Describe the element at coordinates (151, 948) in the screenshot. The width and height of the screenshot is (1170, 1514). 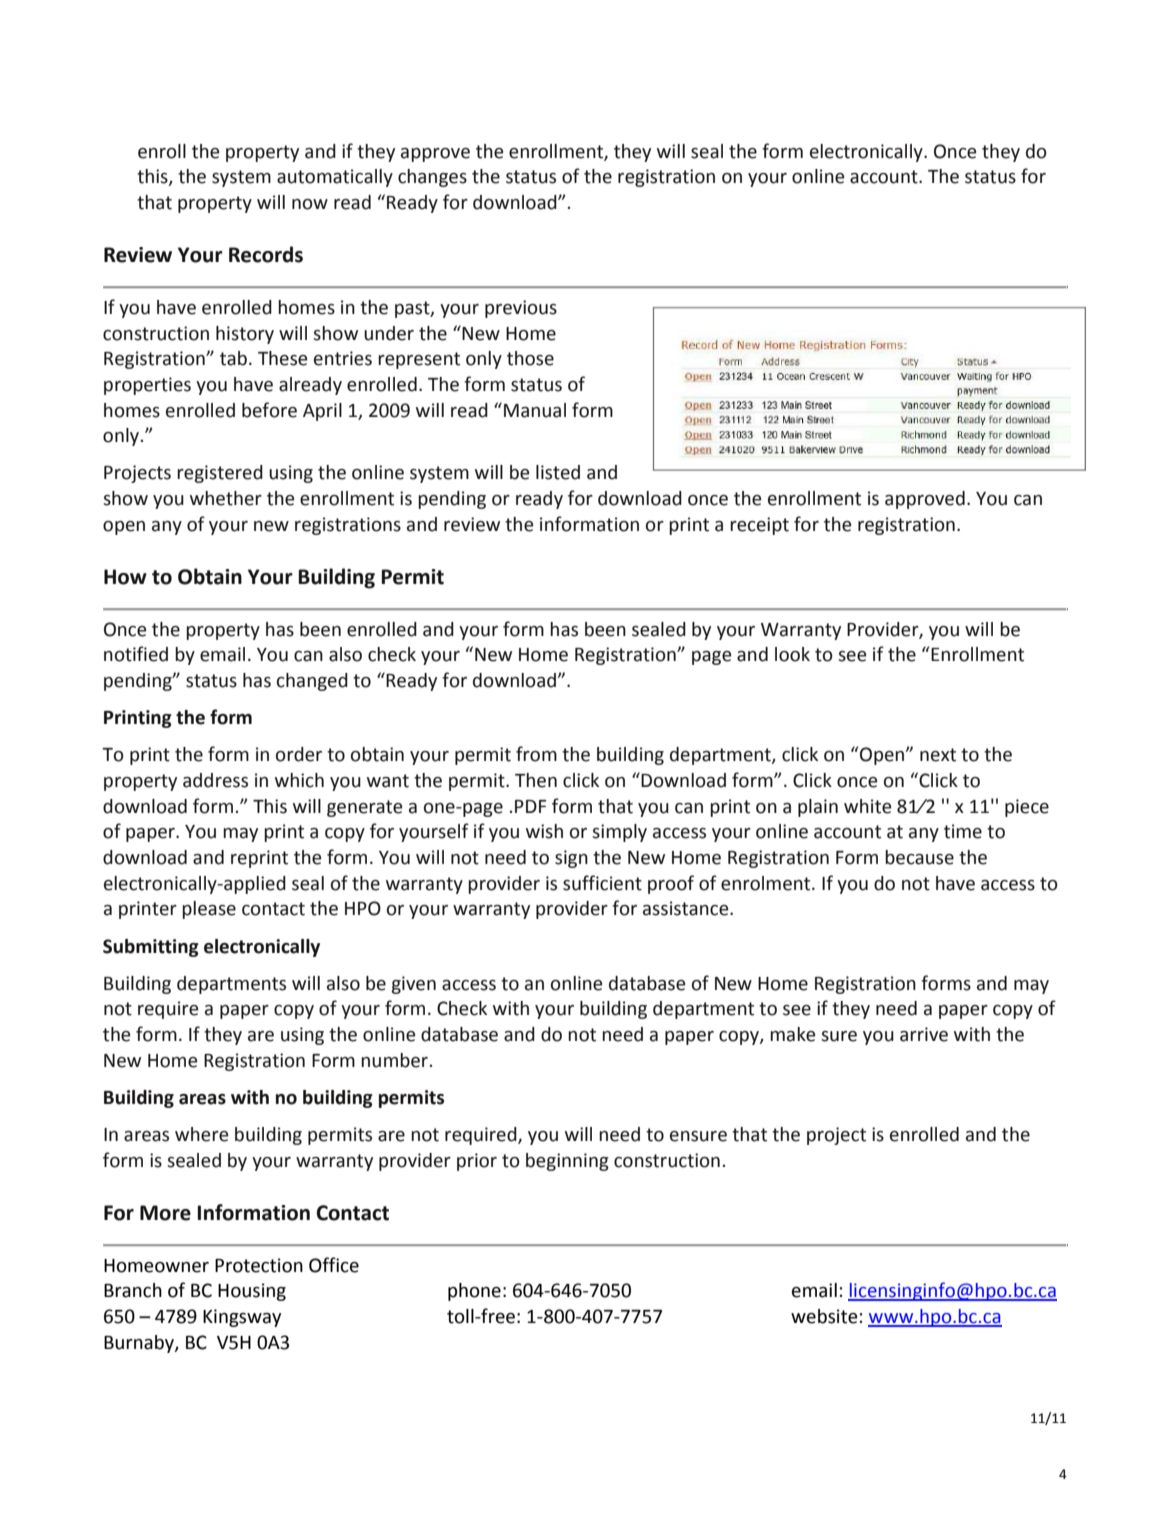
I see `Submitting` at that location.
